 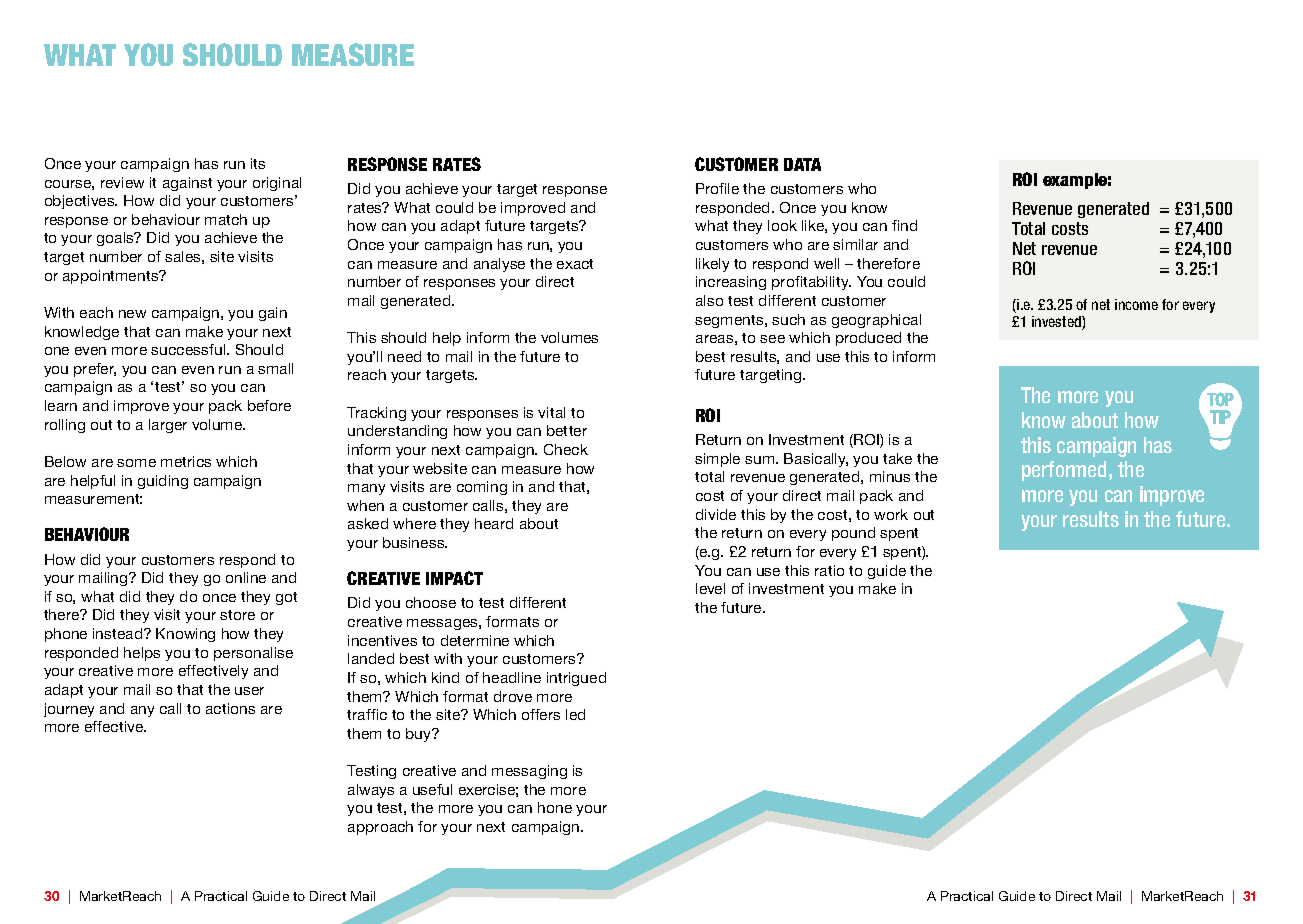 What do you see at coordinates (829, 570) in the screenshot?
I see `ratio` at bounding box center [829, 570].
